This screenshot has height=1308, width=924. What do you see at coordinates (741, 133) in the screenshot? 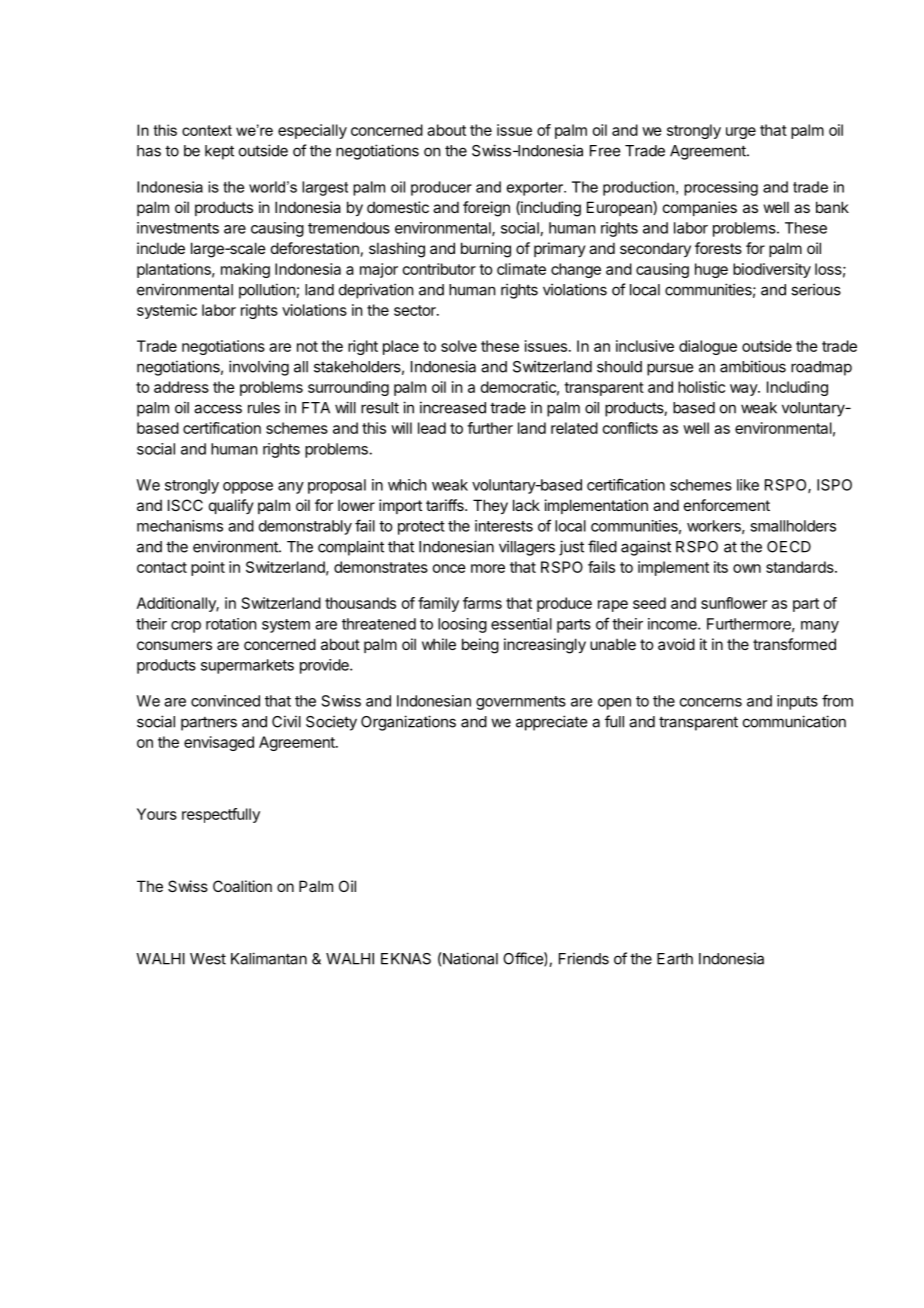
I see `urge` at bounding box center [741, 133].
